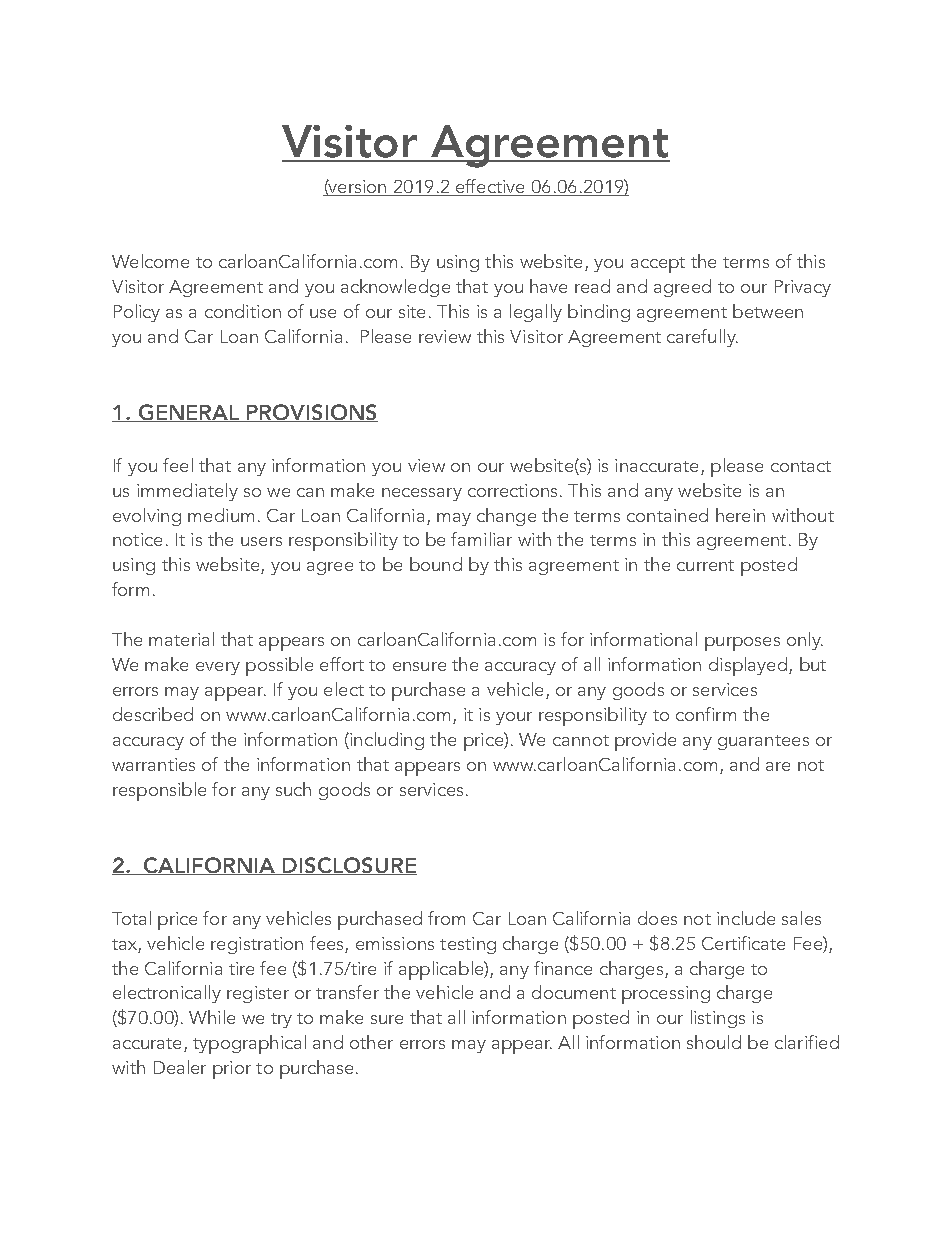 The height and width of the screenshot is (1233, 952). What do you see at coordinates (742, 644) in the screenshot?
I see `purposes` at bounding box center [742, 644].
